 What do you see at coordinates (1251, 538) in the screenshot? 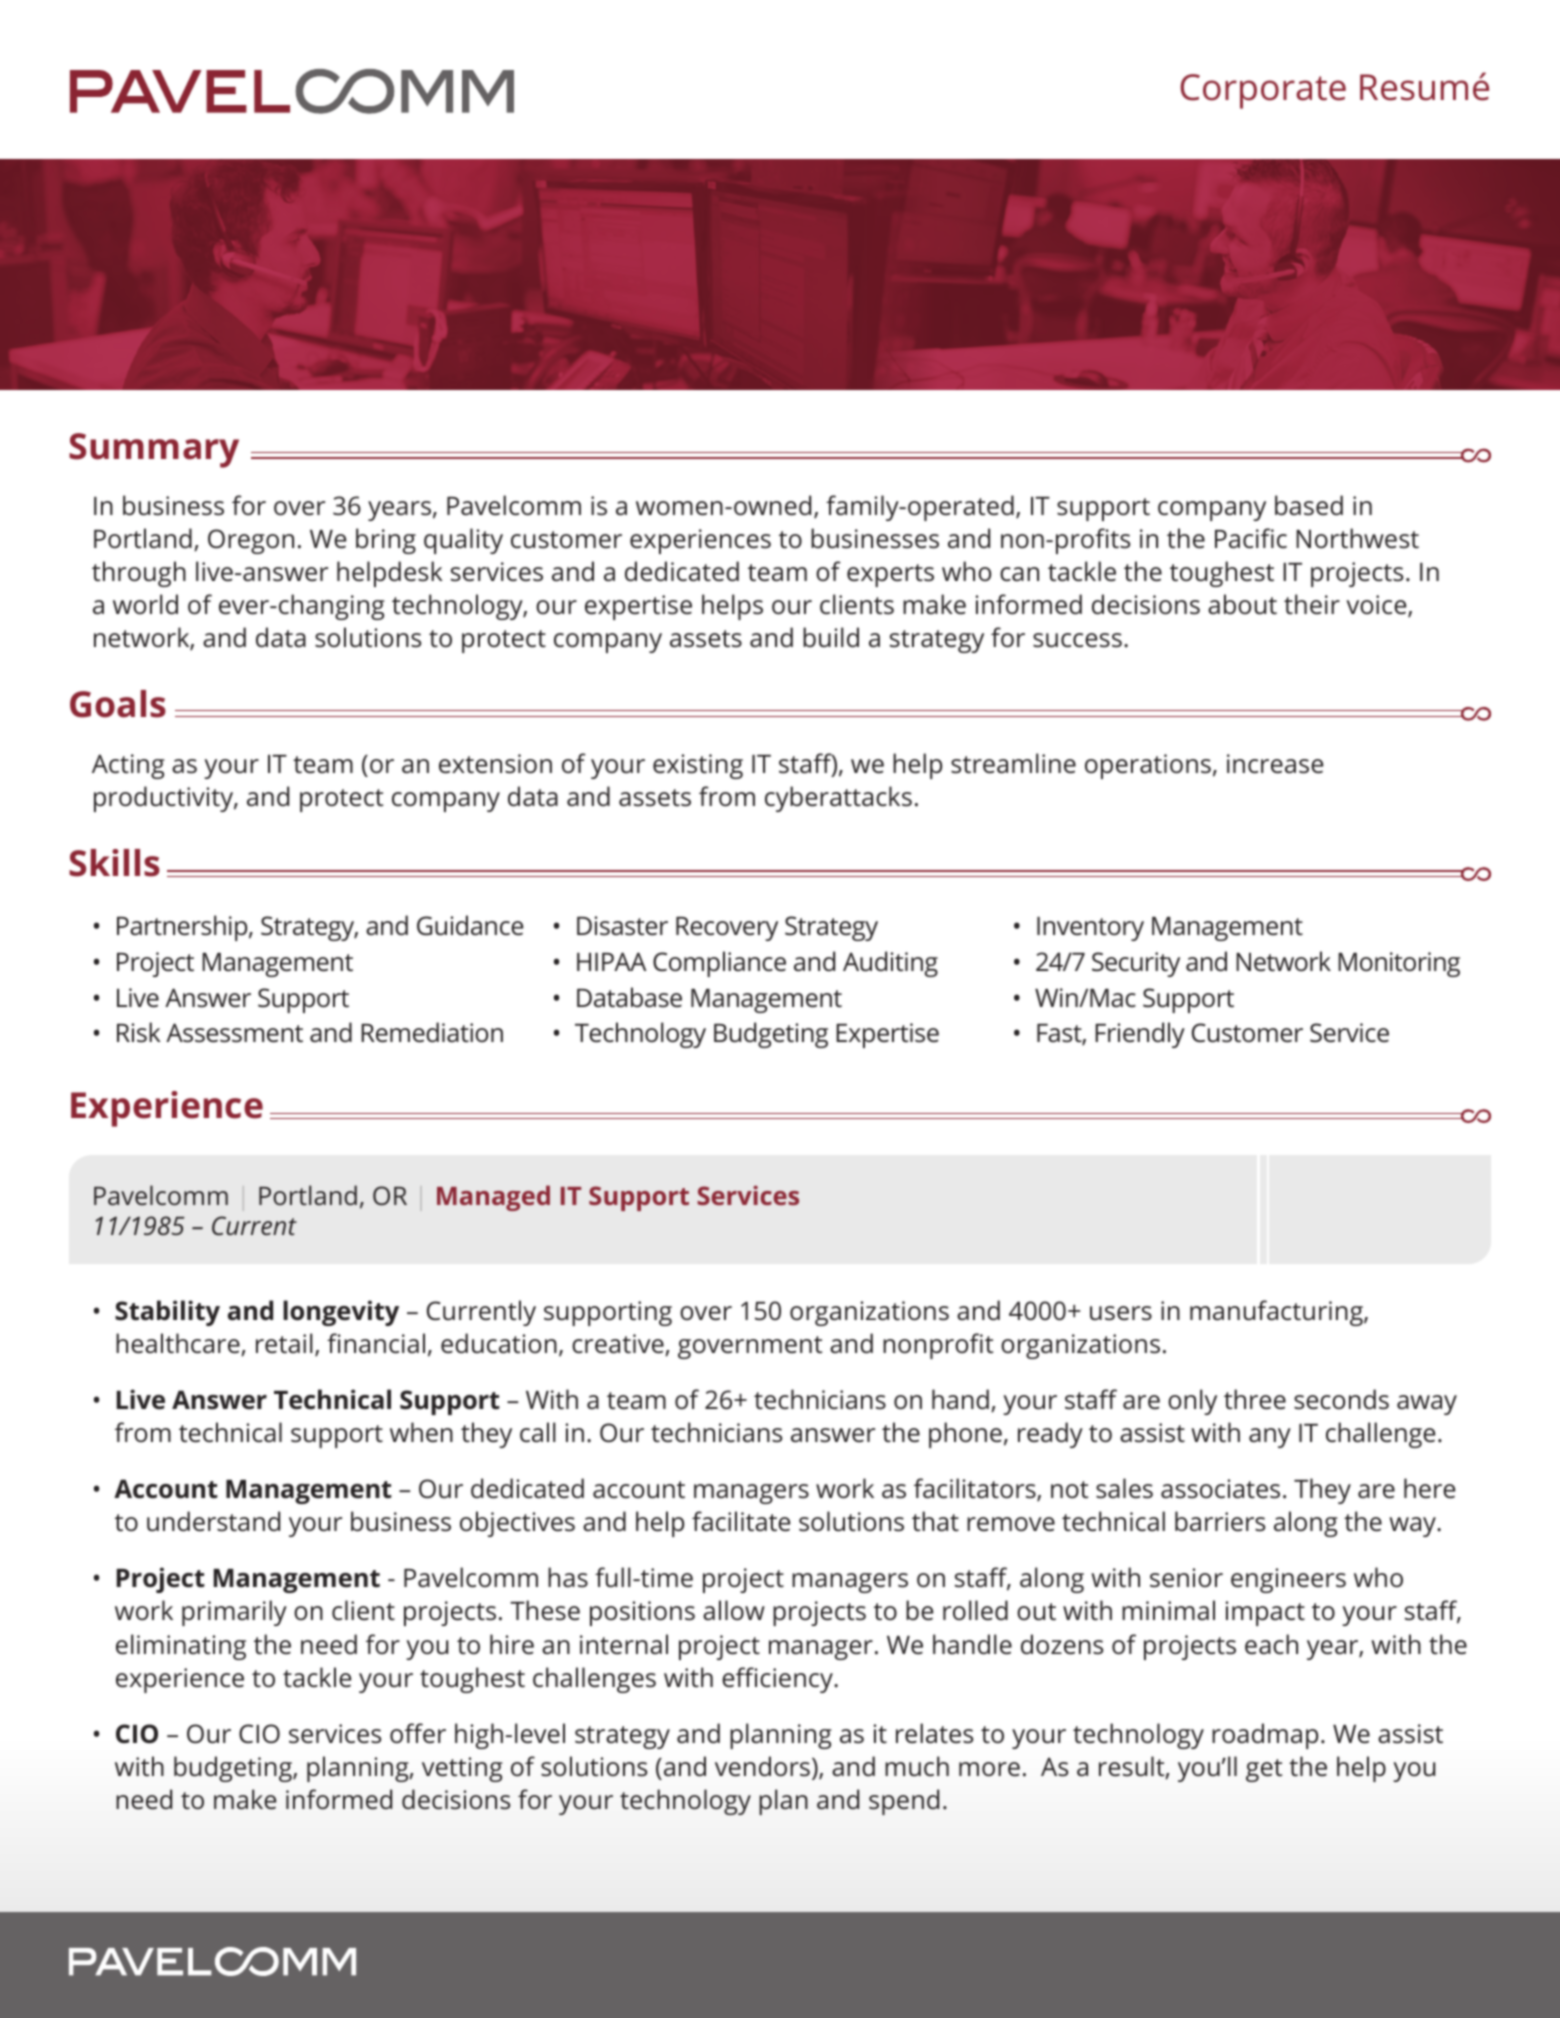
I see `Pacific` at bounding box center [1251, 538].
